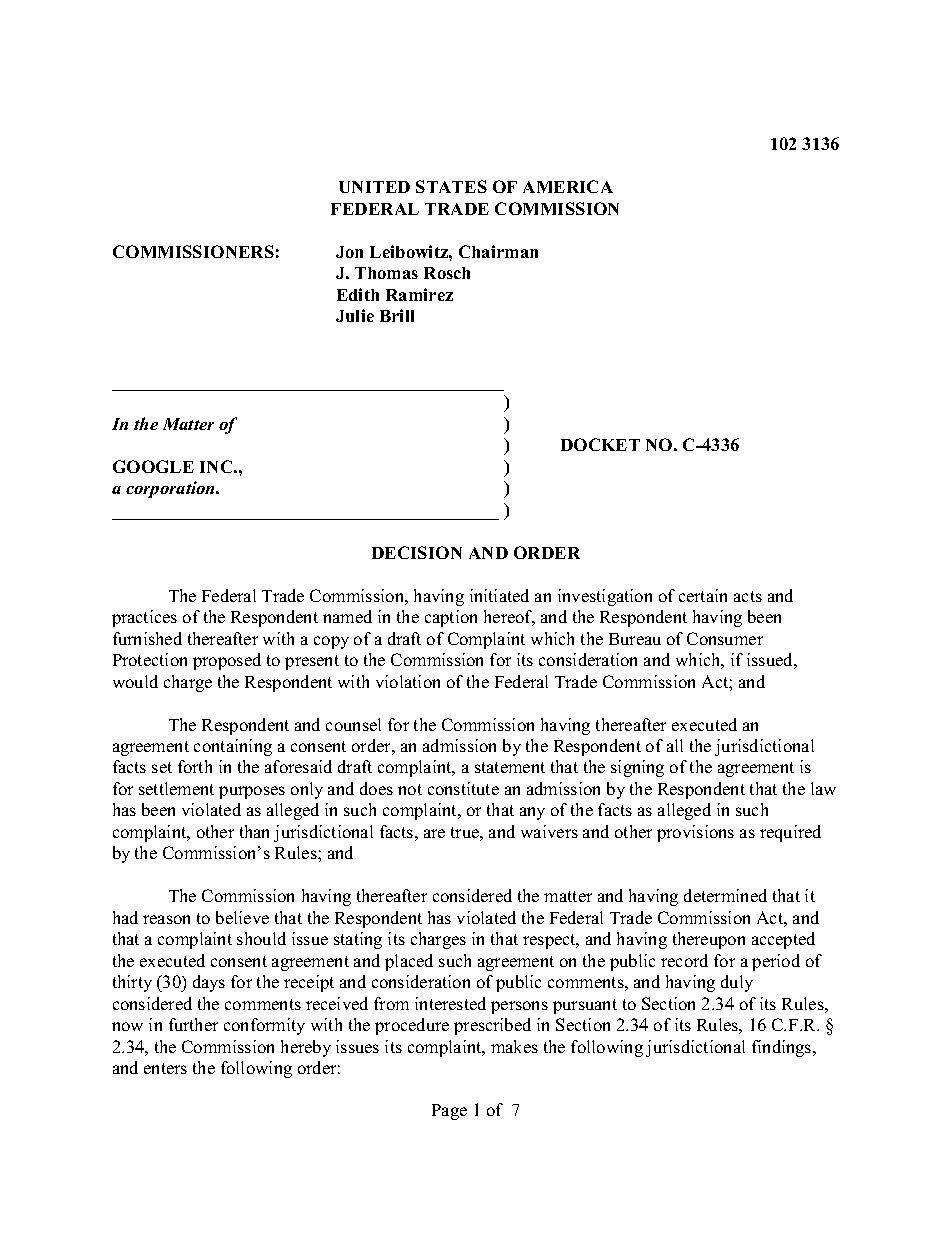  Describe the element at coordinates (449, 1112) in the image. I see `Page` at that location.
